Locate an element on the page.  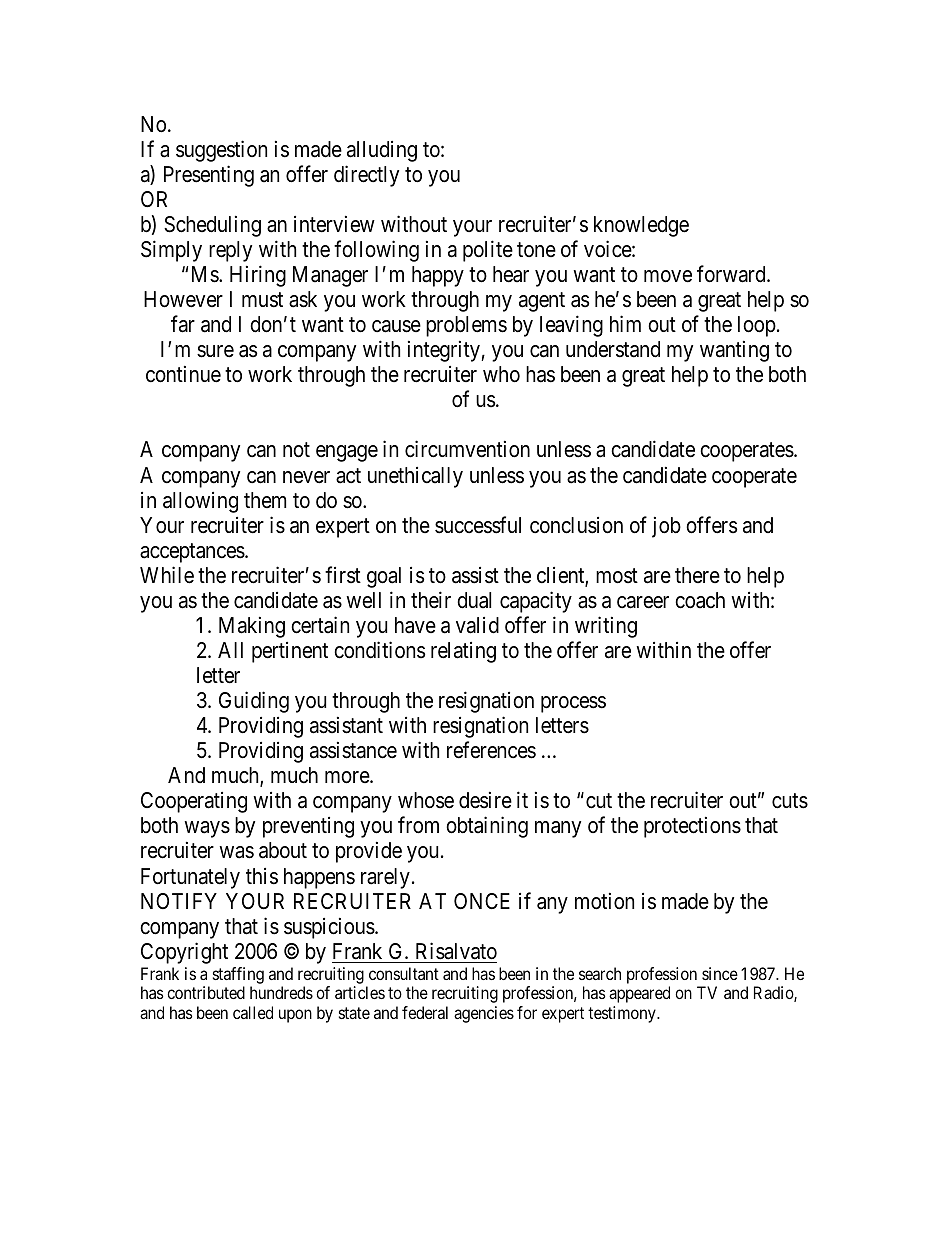
desire is located at coordinates (485, 800).
